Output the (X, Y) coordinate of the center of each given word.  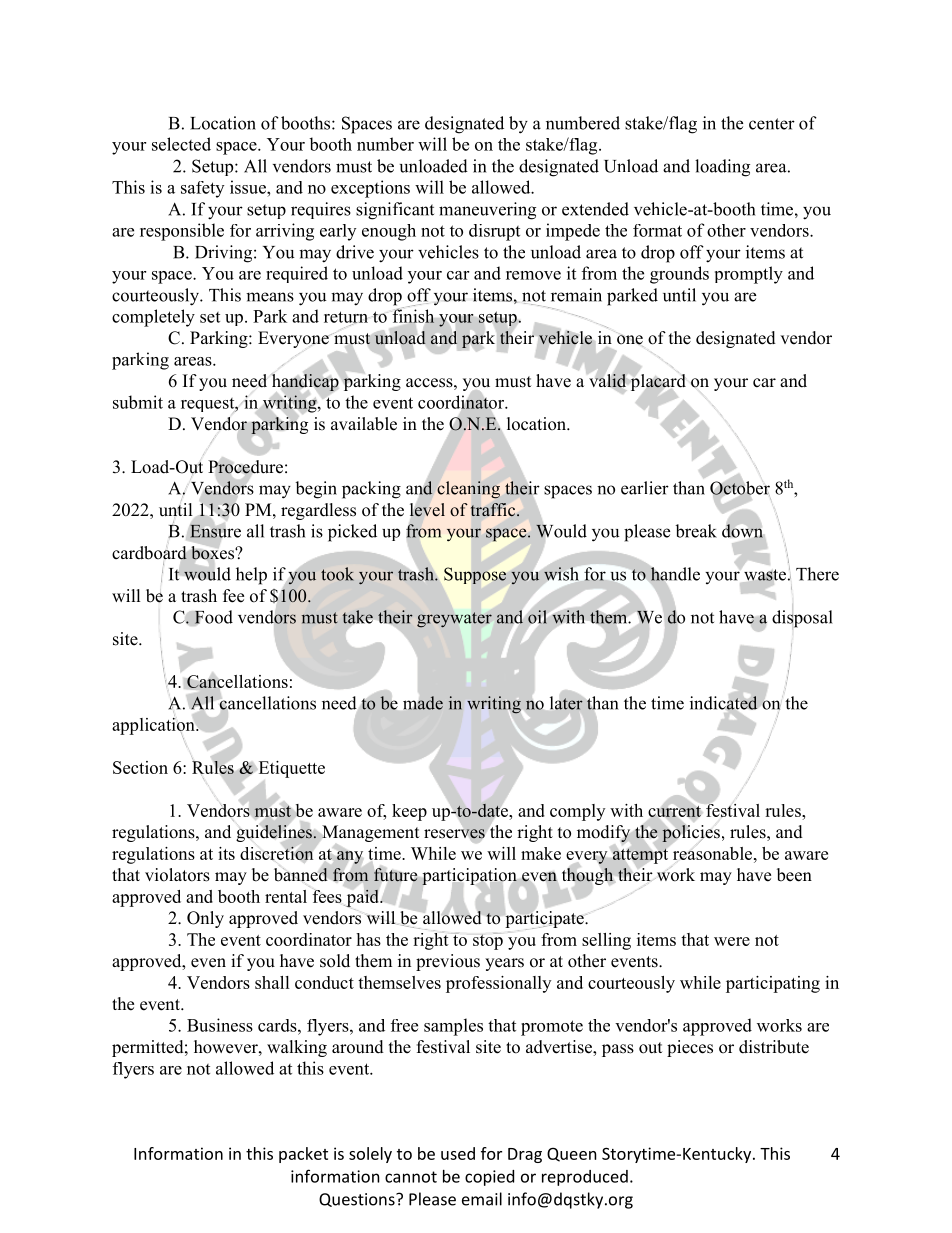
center (772, 124)
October (740, 488)
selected (181, 144)
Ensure (215, 531)
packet (303, 1155)
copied (489, 1178)
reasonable (714, 853)
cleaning (468, 490)
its (226, 853)
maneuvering (487, 211)
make (541, 853)
